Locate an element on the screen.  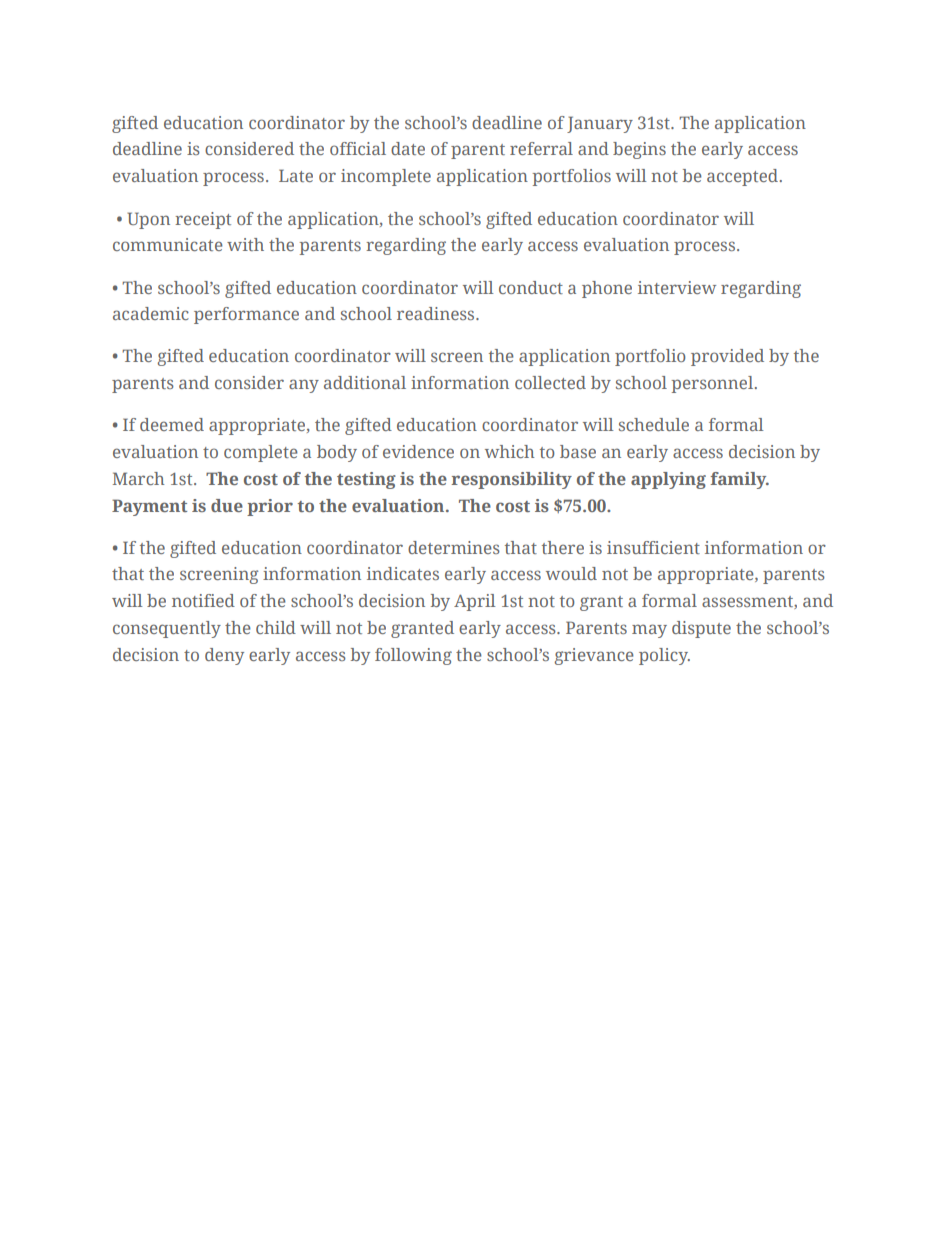
personnel is located at coordinates (713, 384).
